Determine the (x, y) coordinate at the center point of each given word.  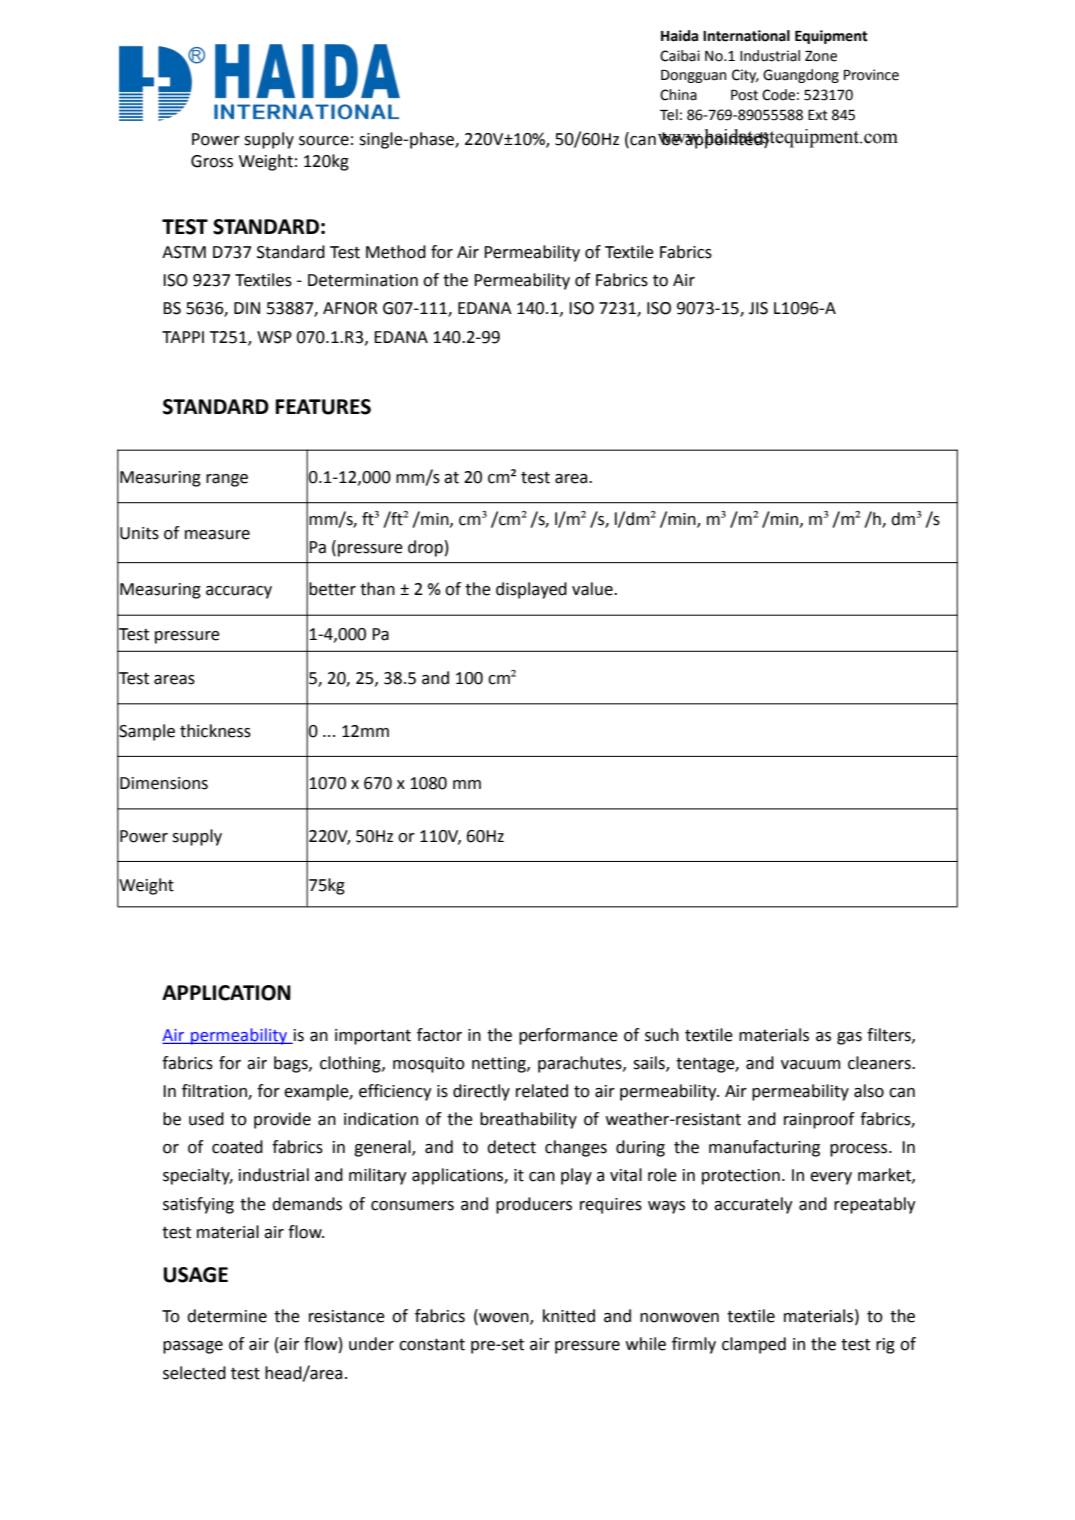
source (324, 141)
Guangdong (801, 76)
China (678, 95)
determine (227, 1316)
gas (849, 1038)
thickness (215, 731)
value (593, 589)
